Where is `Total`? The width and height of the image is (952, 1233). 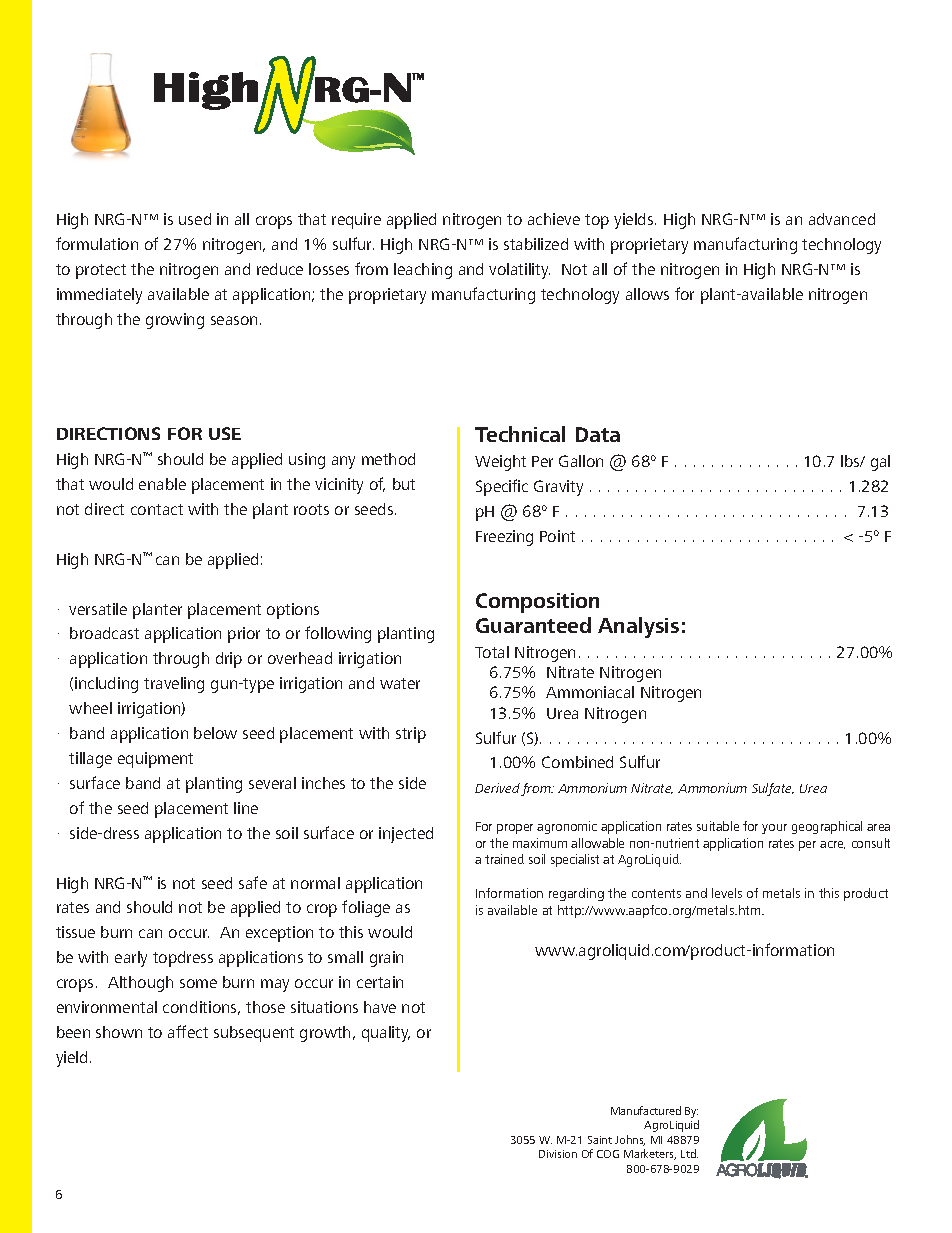 Total is located at coordinates (492, 652).
